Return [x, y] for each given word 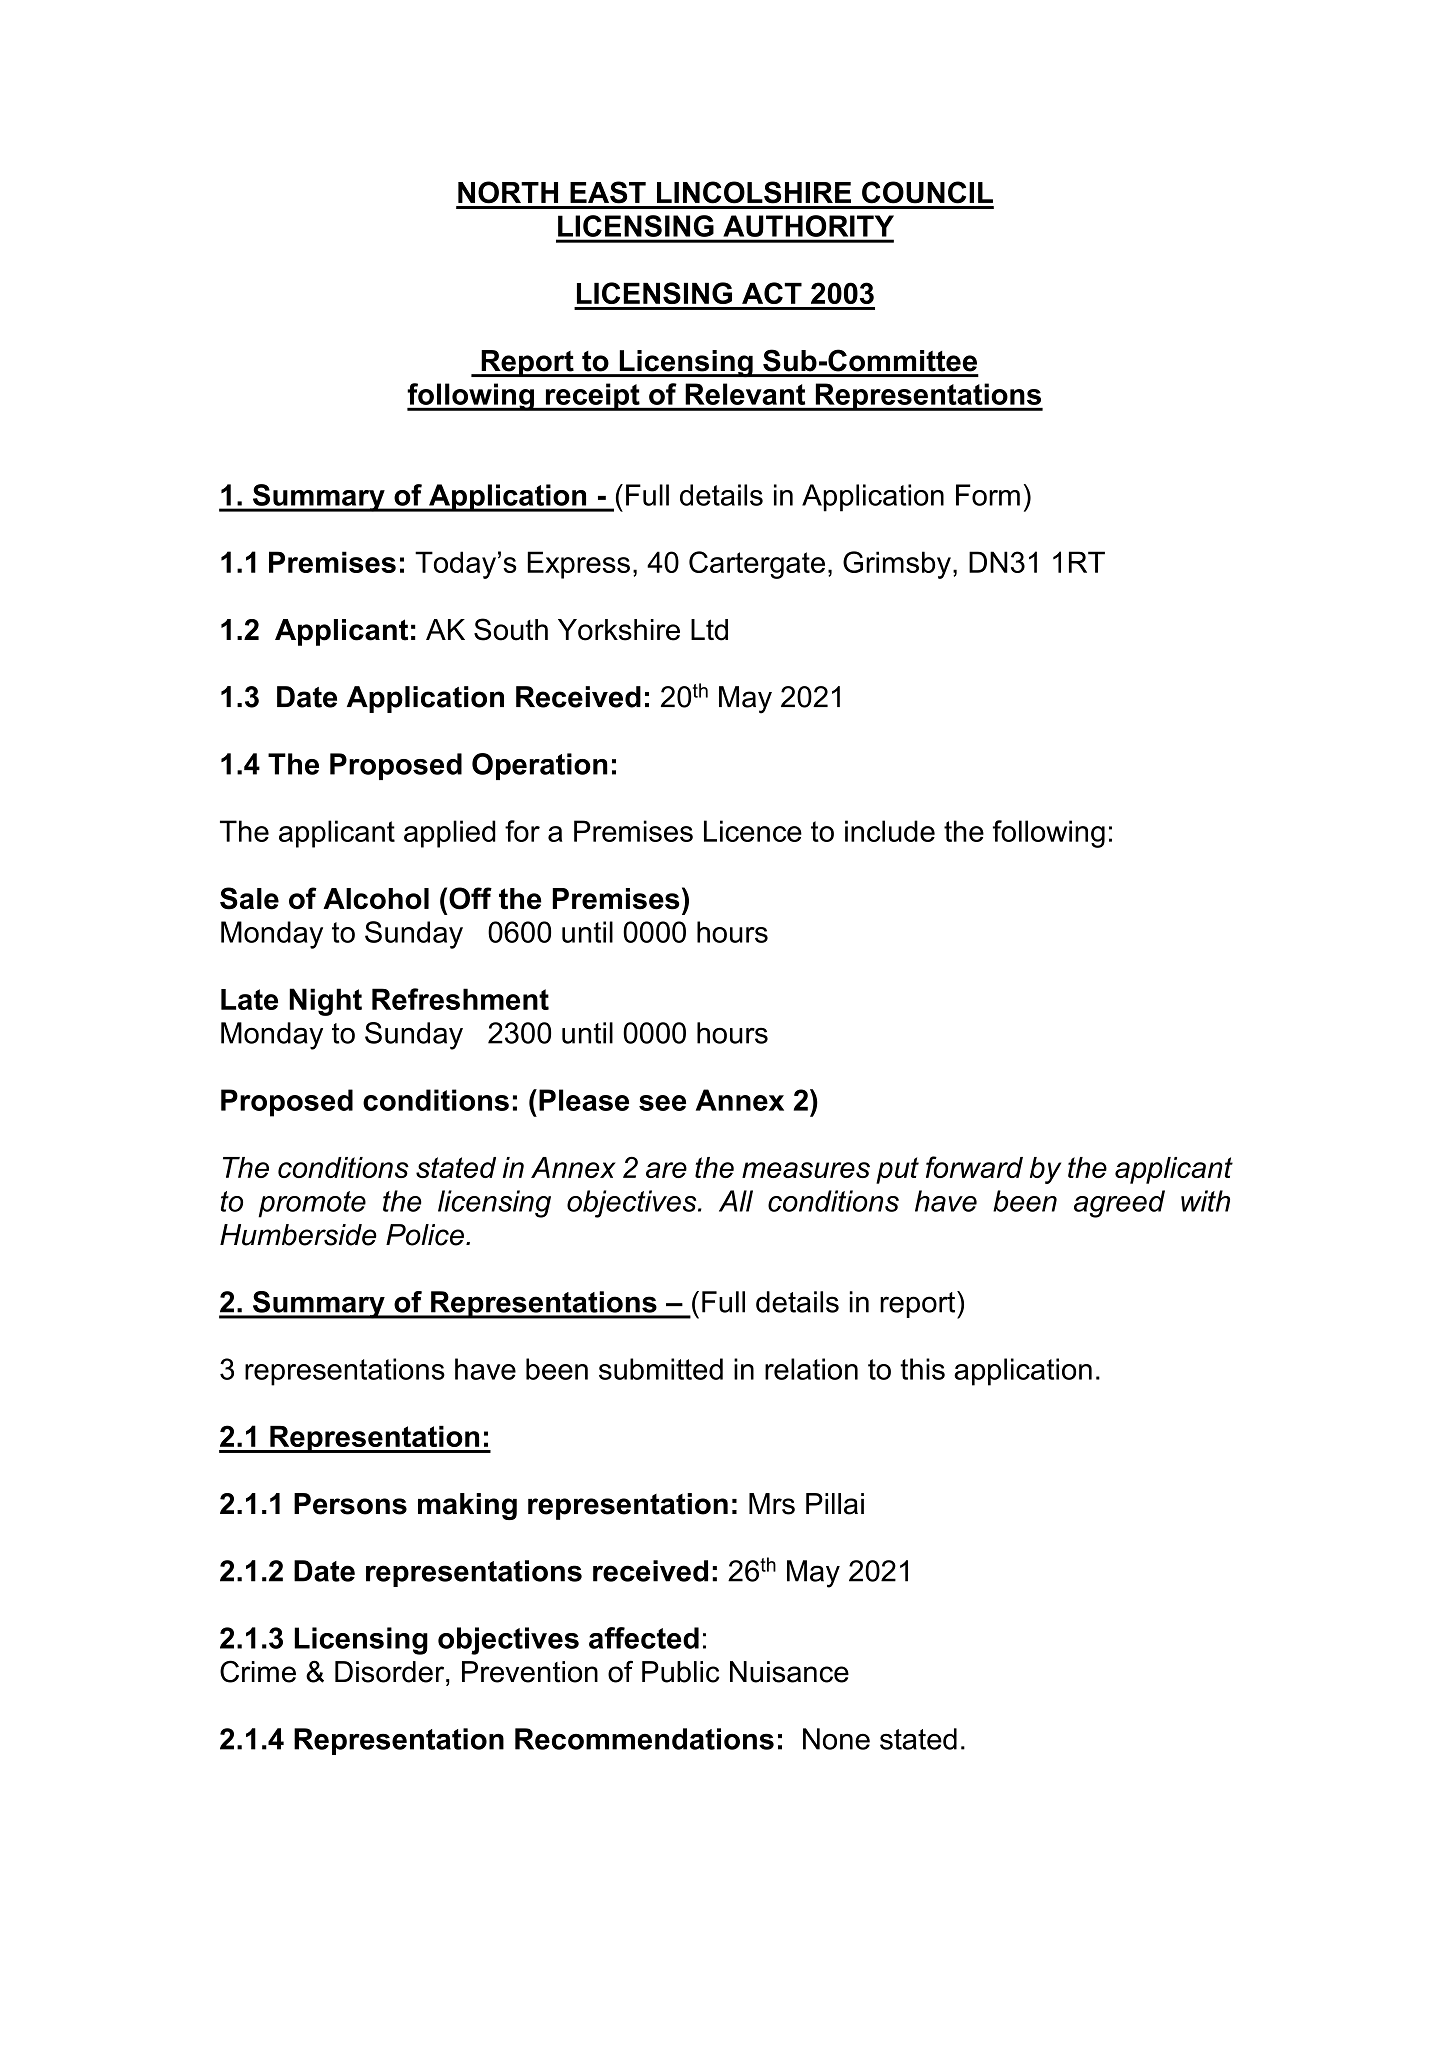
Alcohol [376, 899]
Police [425, 1235]
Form [988, 495]
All [736, 1201]
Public [681, 1672]
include [890, 831]
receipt [592, 397]
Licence [753, 831]
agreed [1119, 1204]
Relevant [745, 394]
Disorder [391, 1672]
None [836, 1739]
